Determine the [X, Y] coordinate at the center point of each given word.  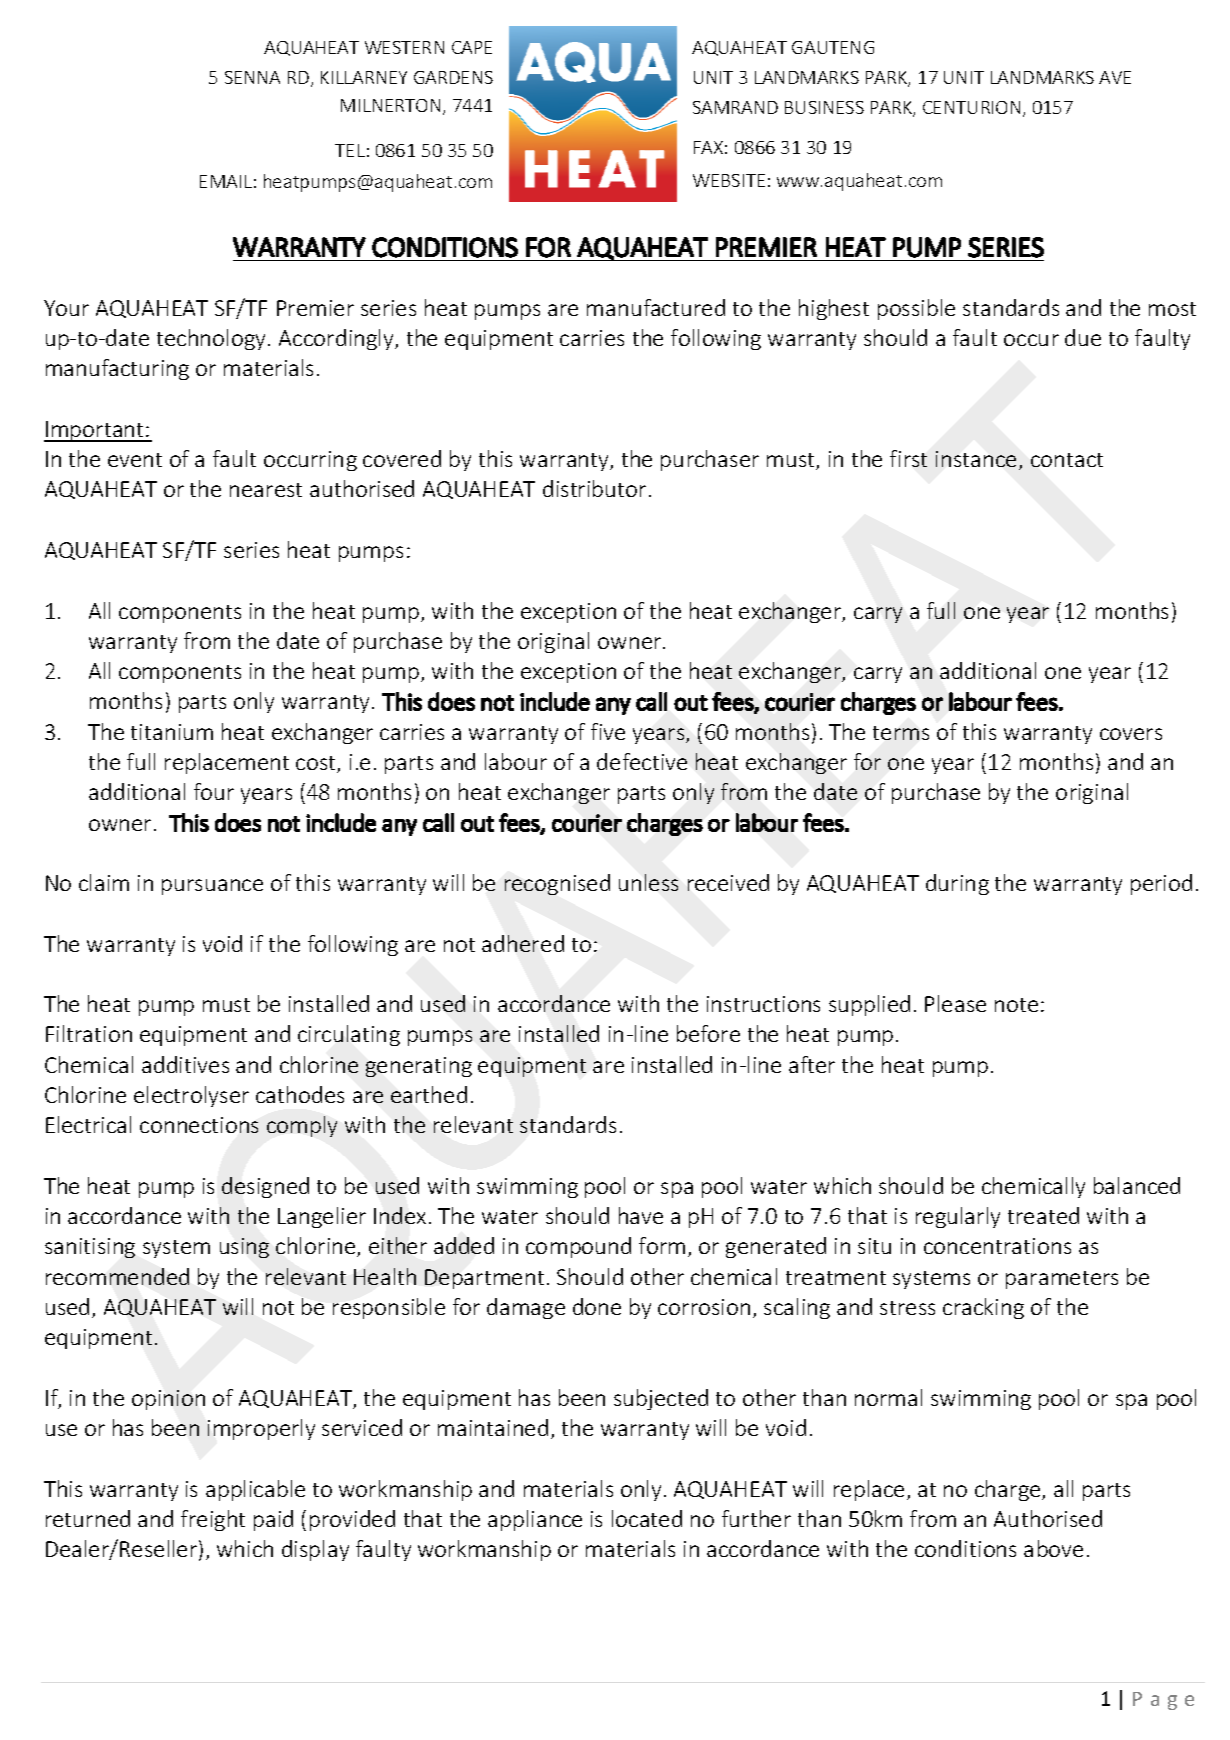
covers [1131, 734]
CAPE [472, 47]
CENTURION [971, 107]
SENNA [252, 77]
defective [642, 761]
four [214, 791]
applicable [255, 1490]
